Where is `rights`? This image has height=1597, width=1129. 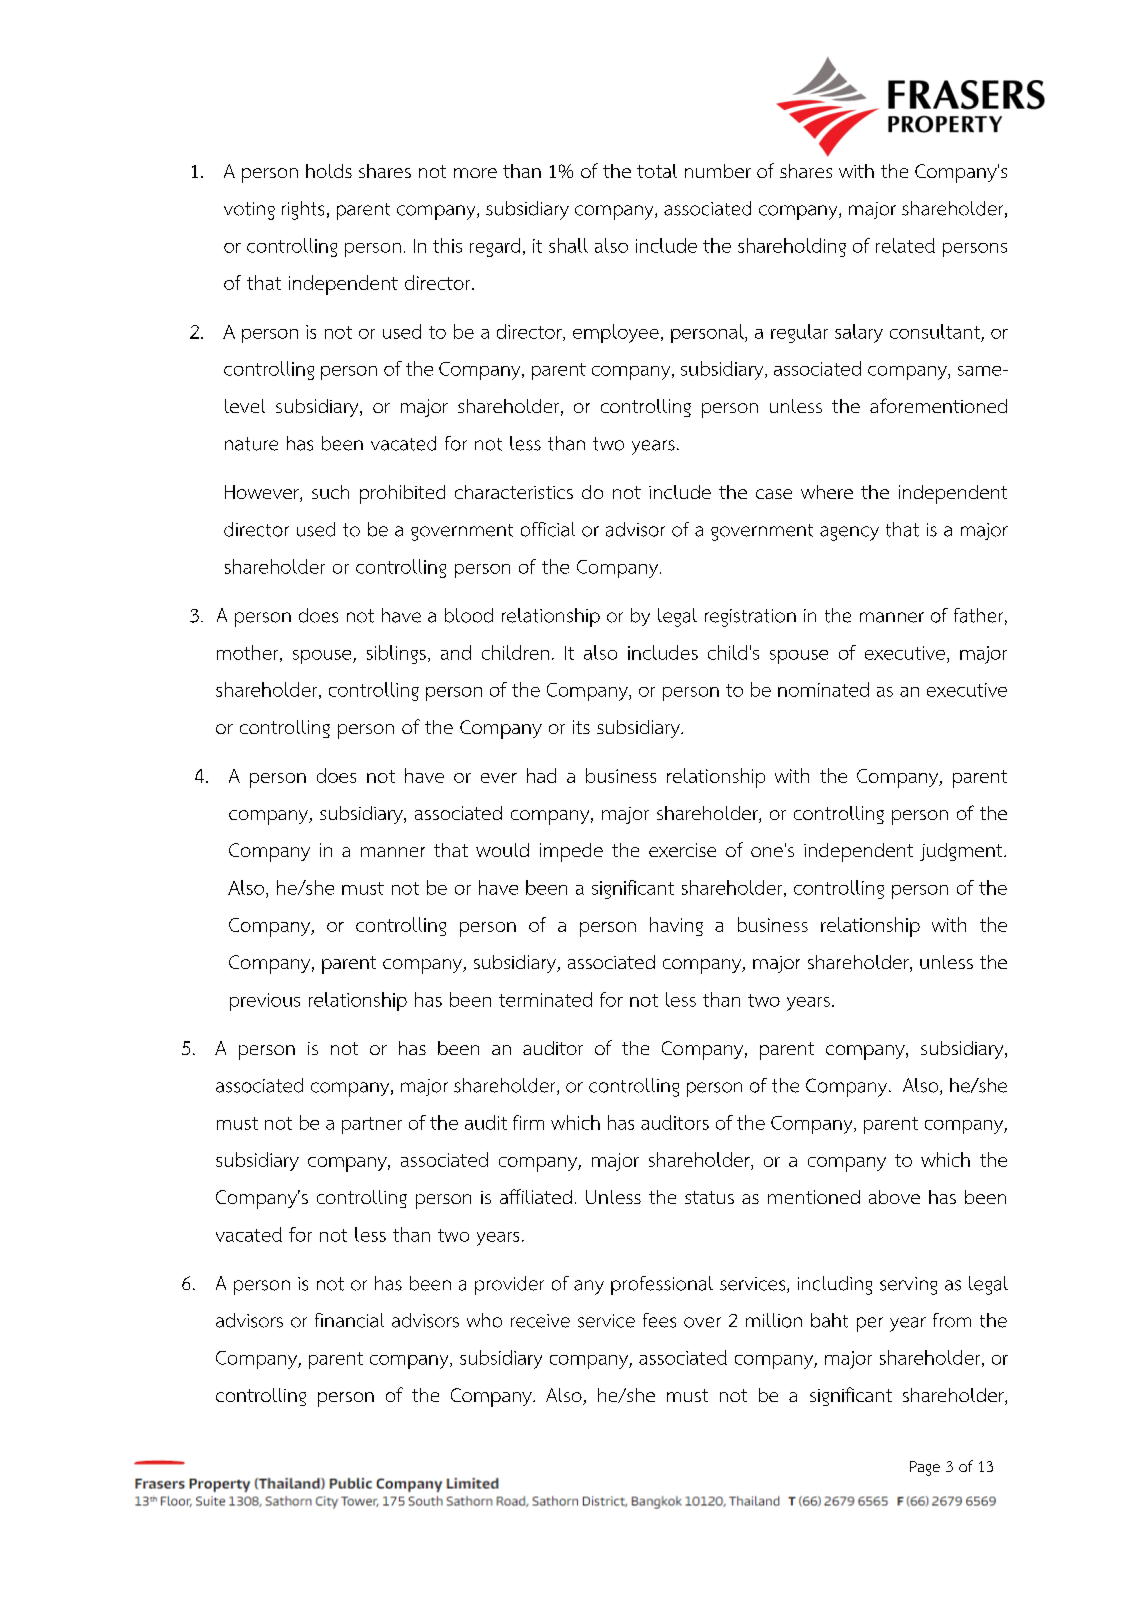
rights is located at coordinates (303, 210).
